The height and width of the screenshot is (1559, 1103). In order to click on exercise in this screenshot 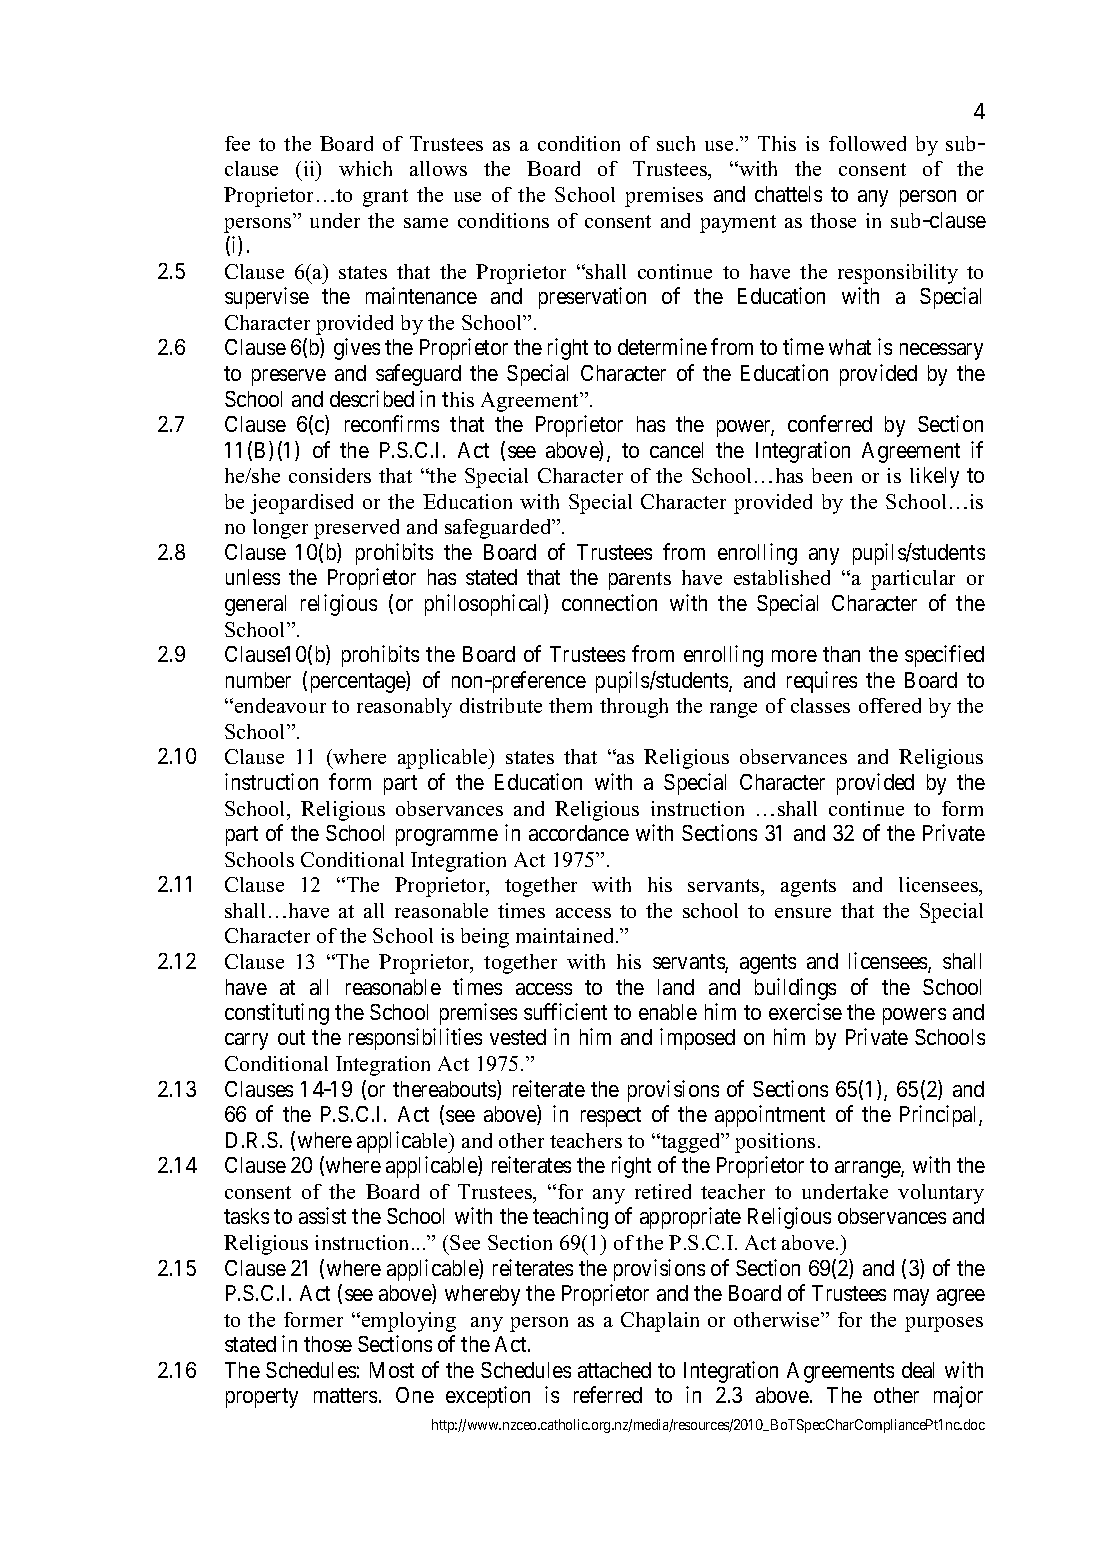, I will do `click(805, 1011)`.
